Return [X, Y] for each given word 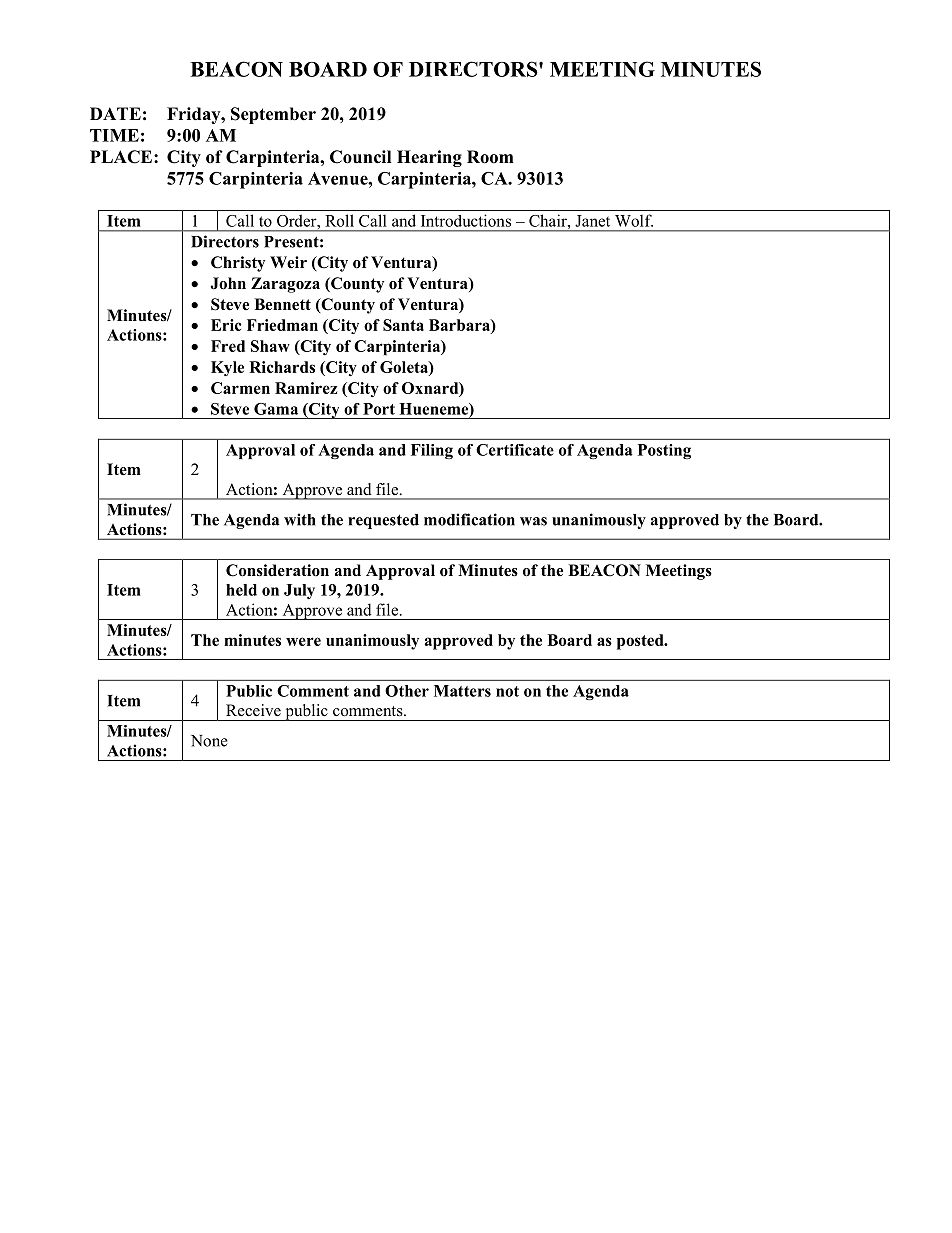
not [507, 691]
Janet [592, 221]
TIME [114, 135]
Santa [403, 325]
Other [407, 691]
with [300, 519]
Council [360, 157]
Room [490, 157]
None [209, 741]
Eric [226, 325]
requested [383, 521]
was [533, 521]
